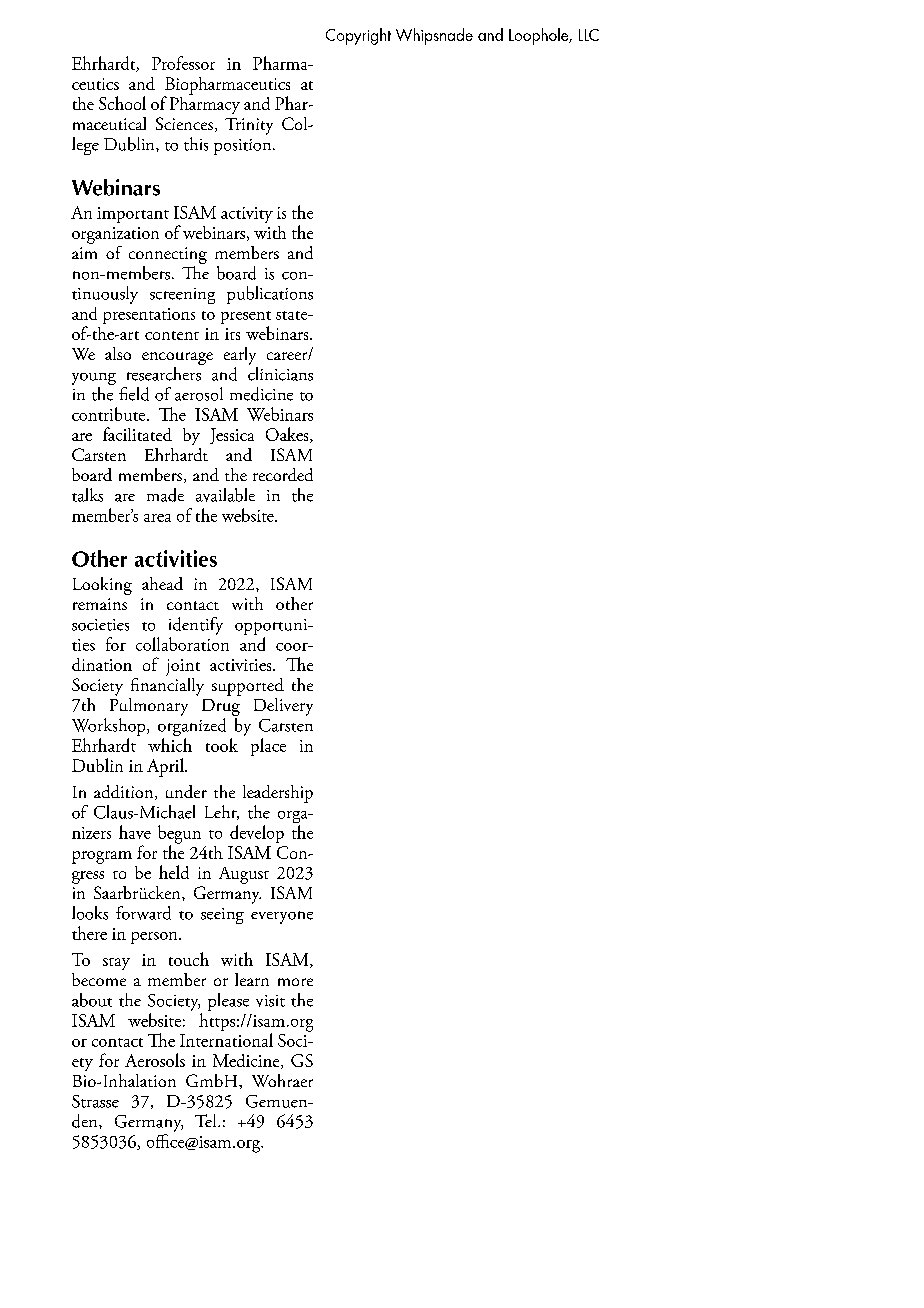 The height and width of the page is (1308, 924). Describe the element at coordinates (183, 63) in the page. I see `Professor` at that location.
